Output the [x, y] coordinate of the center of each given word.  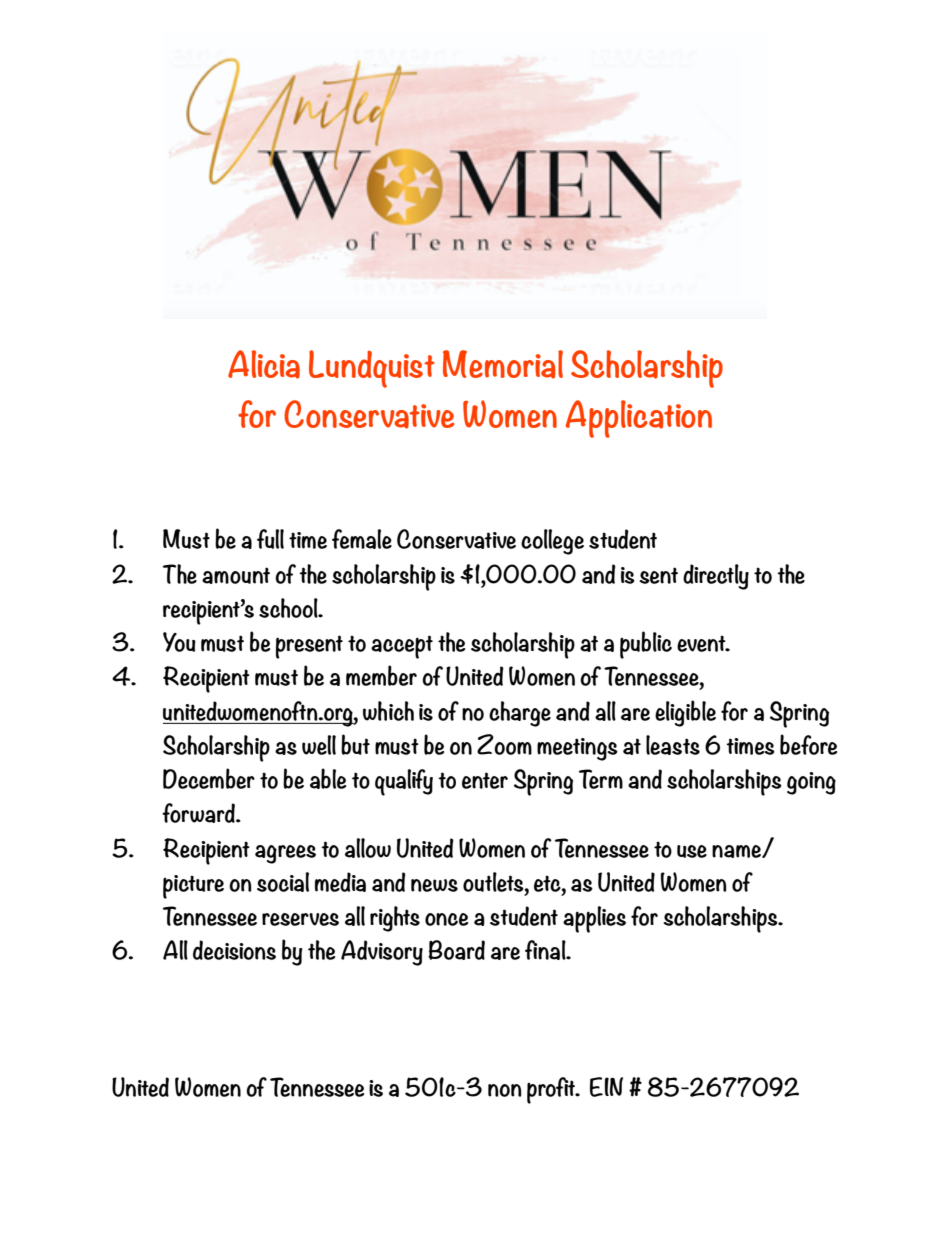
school [289, 608]
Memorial [503, 364]
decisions [234, 950]
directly [716, 577]
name [737, 851]
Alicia [264, 364]
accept [402, 647]
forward [199, 813]
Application [638, 419]
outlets [494, 882]
